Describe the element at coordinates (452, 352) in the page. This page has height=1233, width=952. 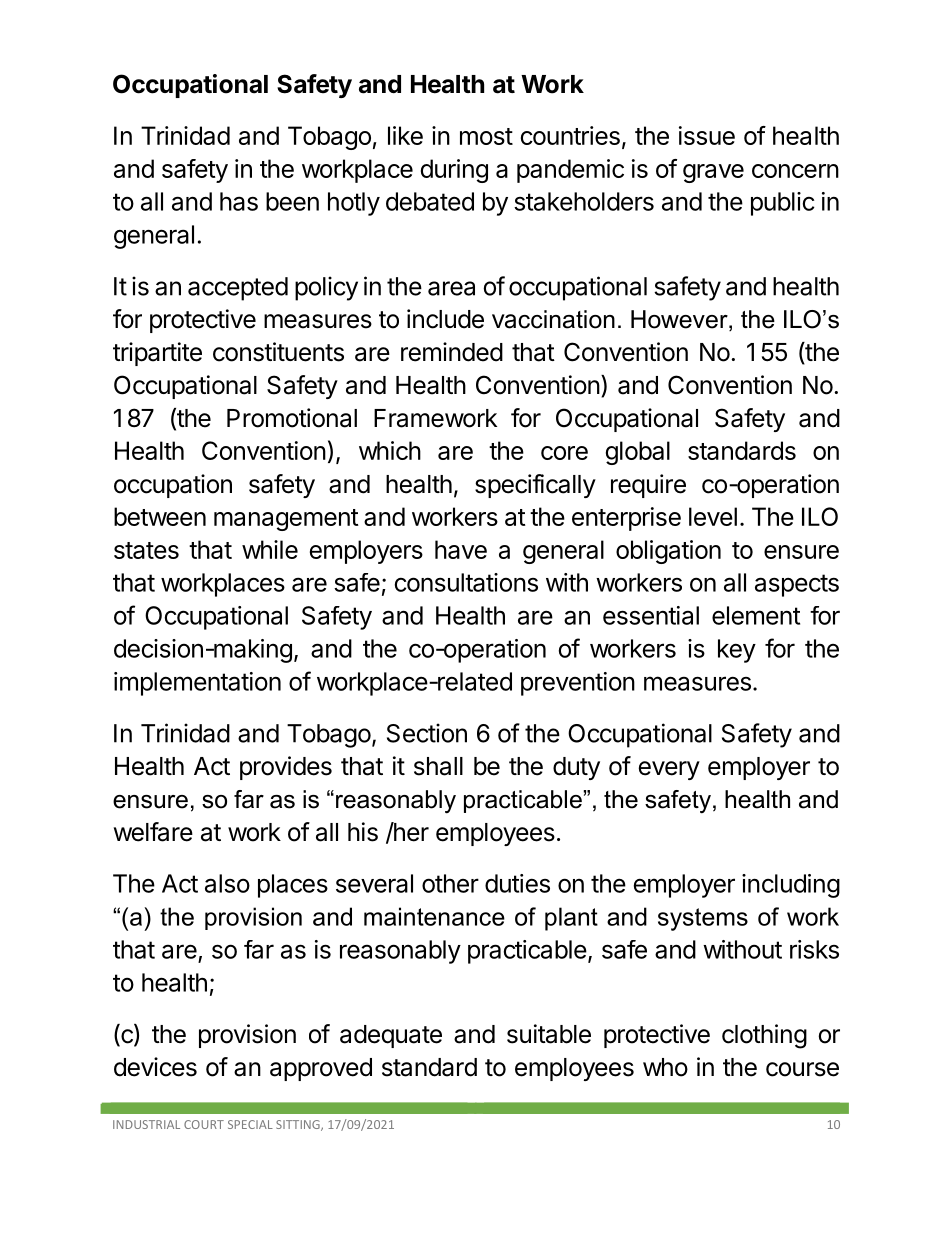
I see `reminded` at that location.
